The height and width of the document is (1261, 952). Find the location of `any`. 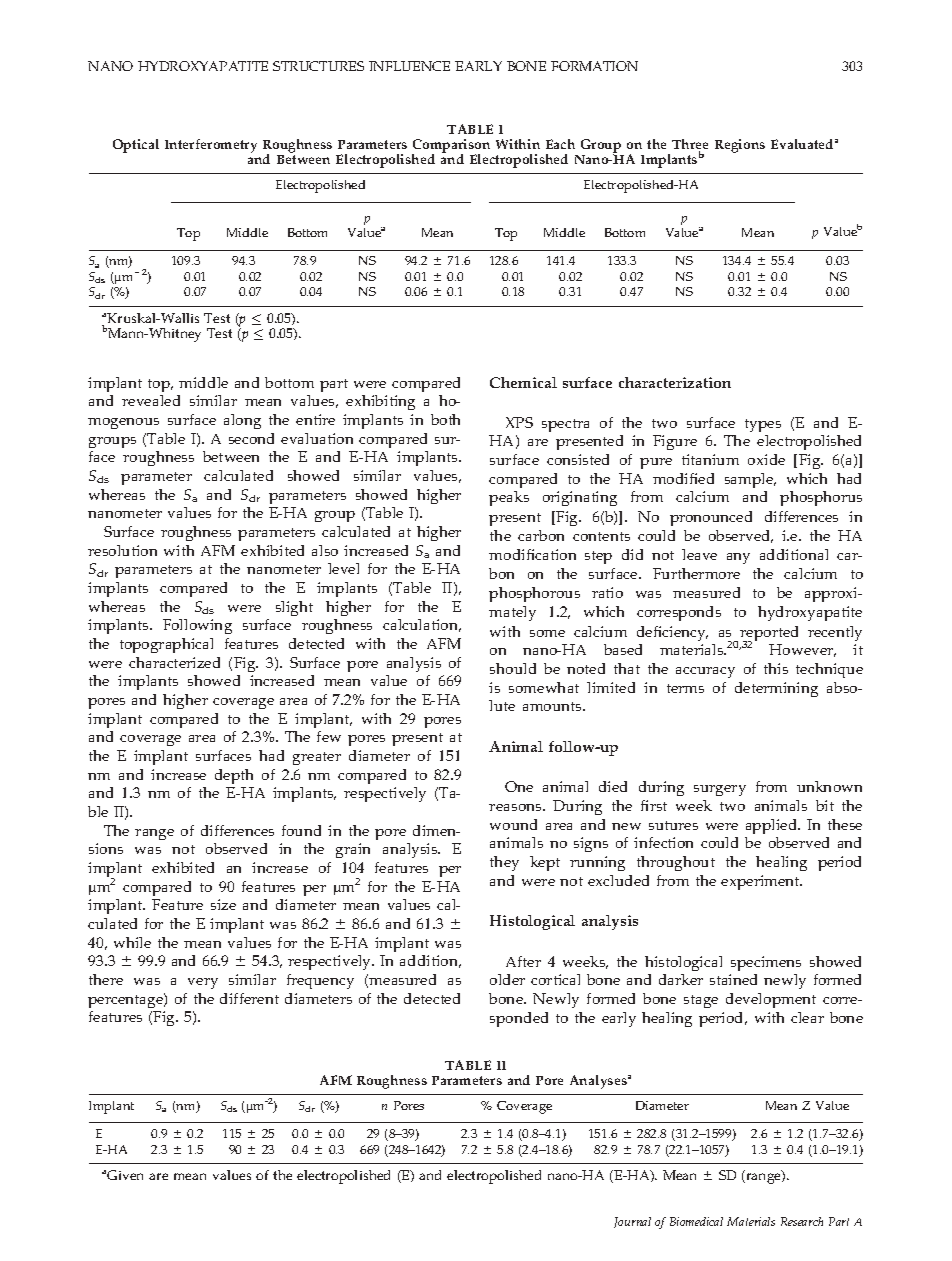

any is located at coordinates (738, 558).
